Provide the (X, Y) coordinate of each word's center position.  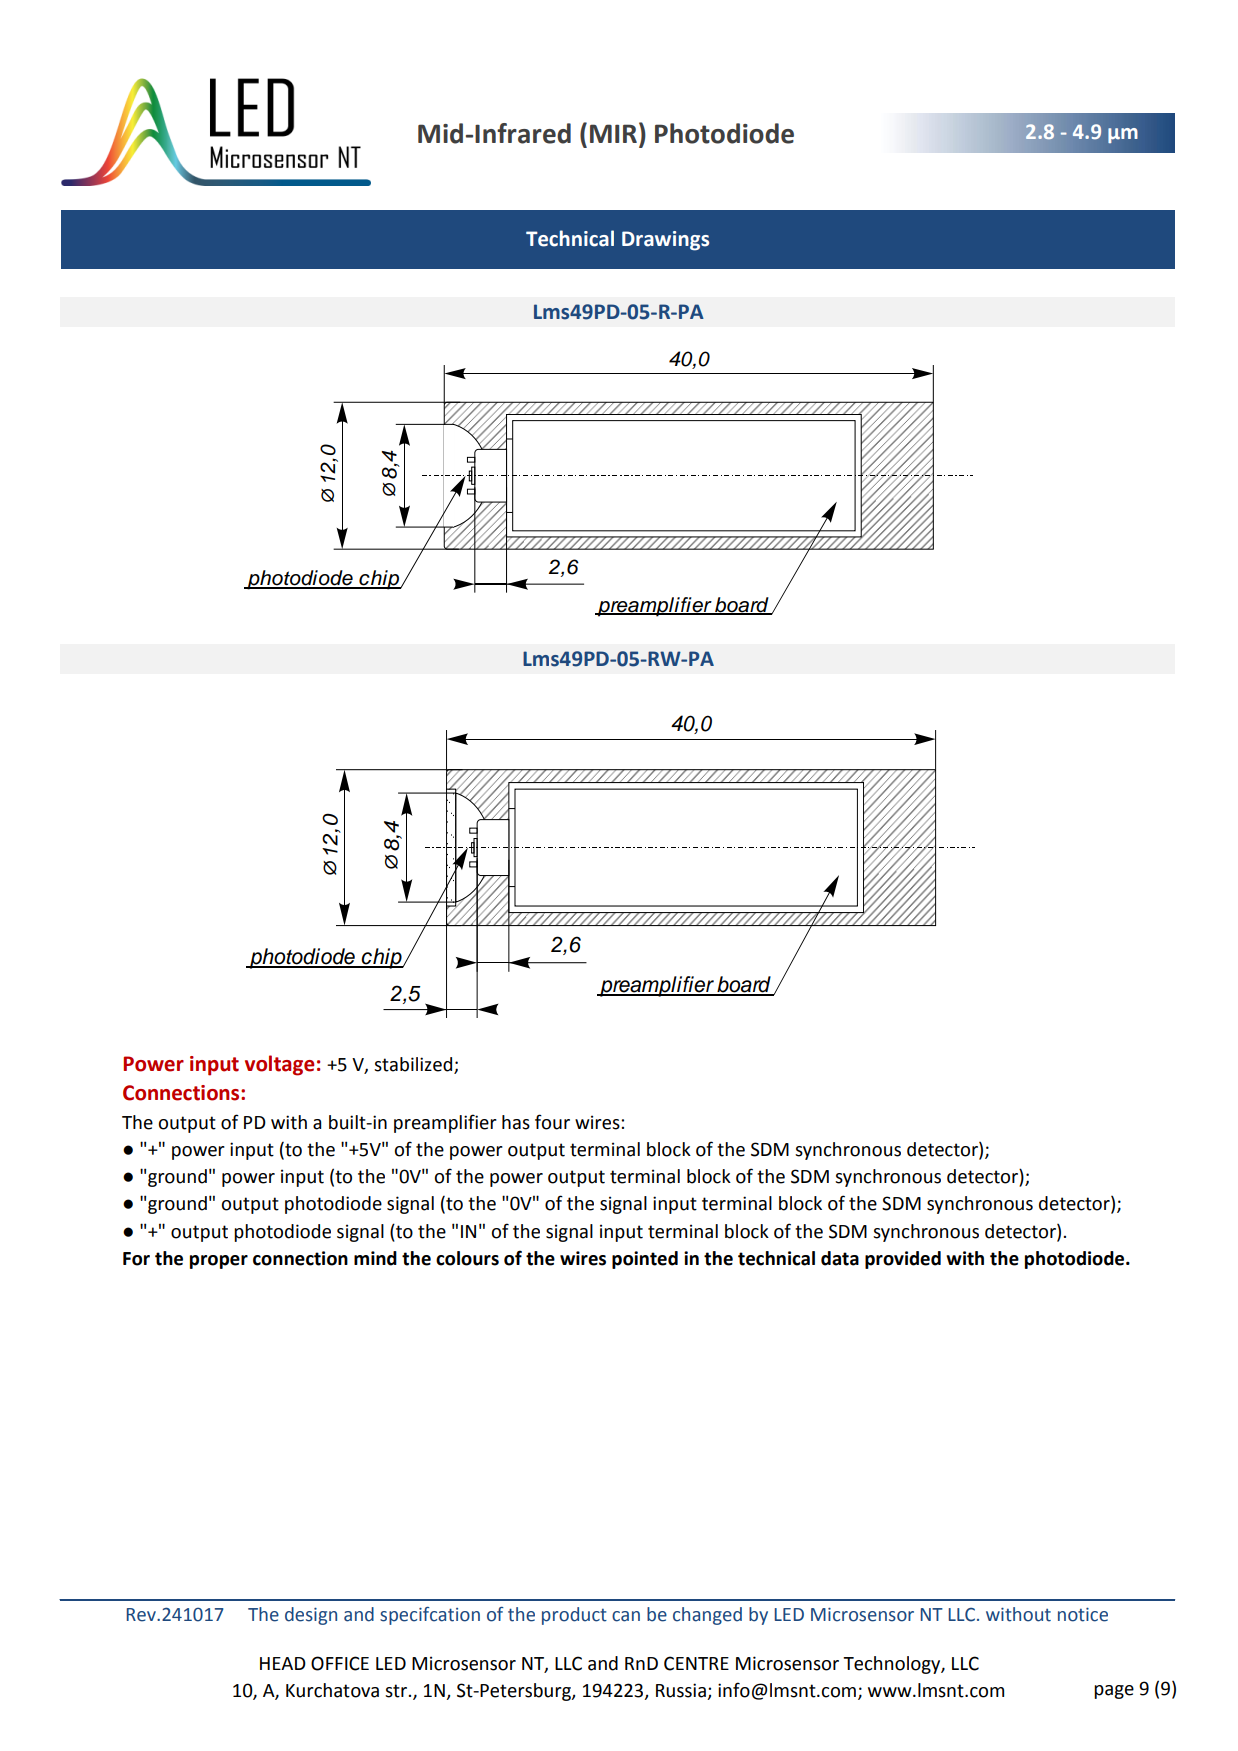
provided (903, 1260)
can (626, 1616)
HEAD (283, 1663)
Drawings (665, 241)
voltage (279, 1065)
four (552, 1122)
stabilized (414, 1065)
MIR (613, 133)
